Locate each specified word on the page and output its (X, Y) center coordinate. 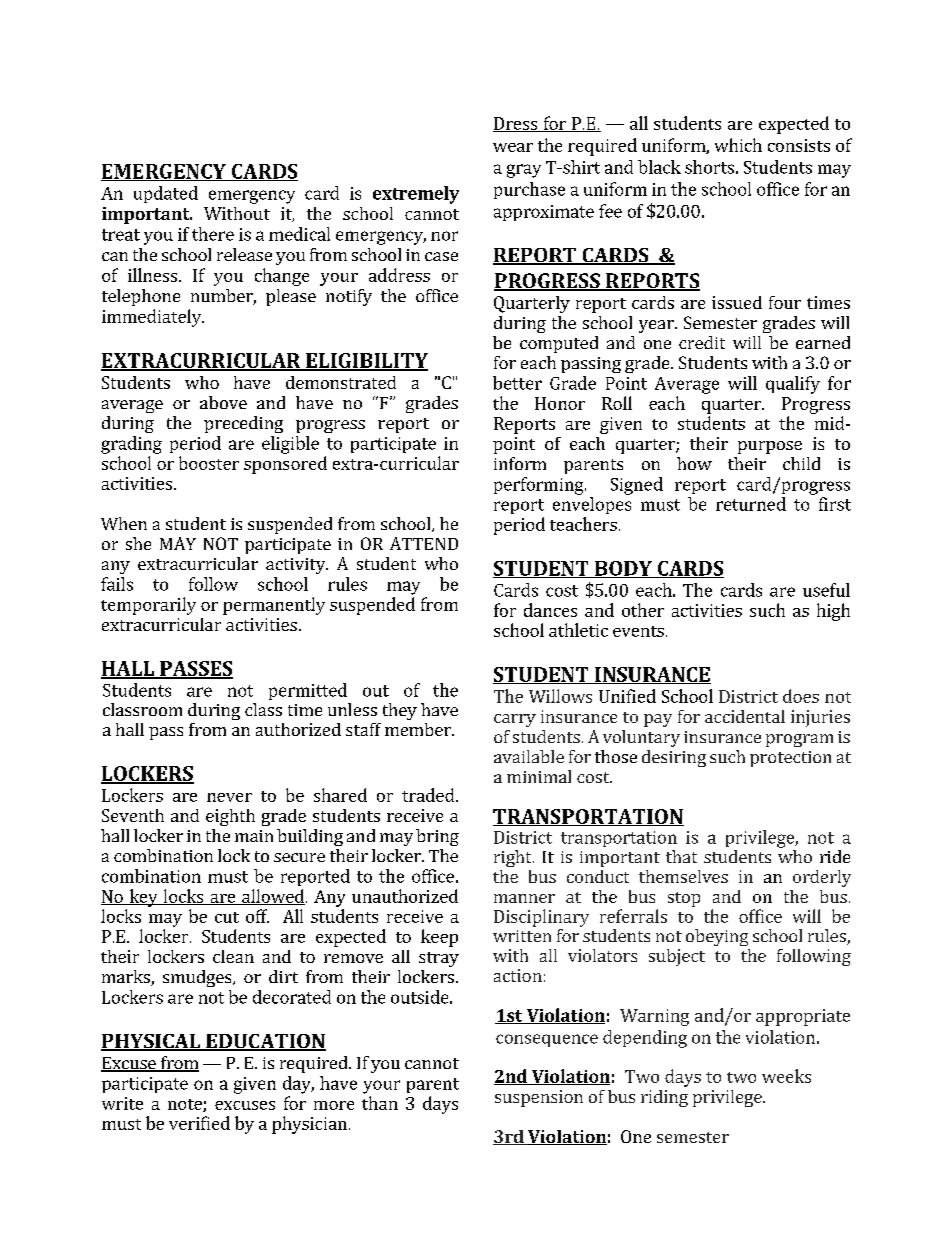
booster (209, 463)
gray (524, 171)
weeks (786, 1076)
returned (751, 504)
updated (166, 194)
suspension (539, 1098)
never (229, 797)
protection (790, 759)
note (186, 1105)
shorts (709, 167)
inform (520, 463)
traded (429, 795)
